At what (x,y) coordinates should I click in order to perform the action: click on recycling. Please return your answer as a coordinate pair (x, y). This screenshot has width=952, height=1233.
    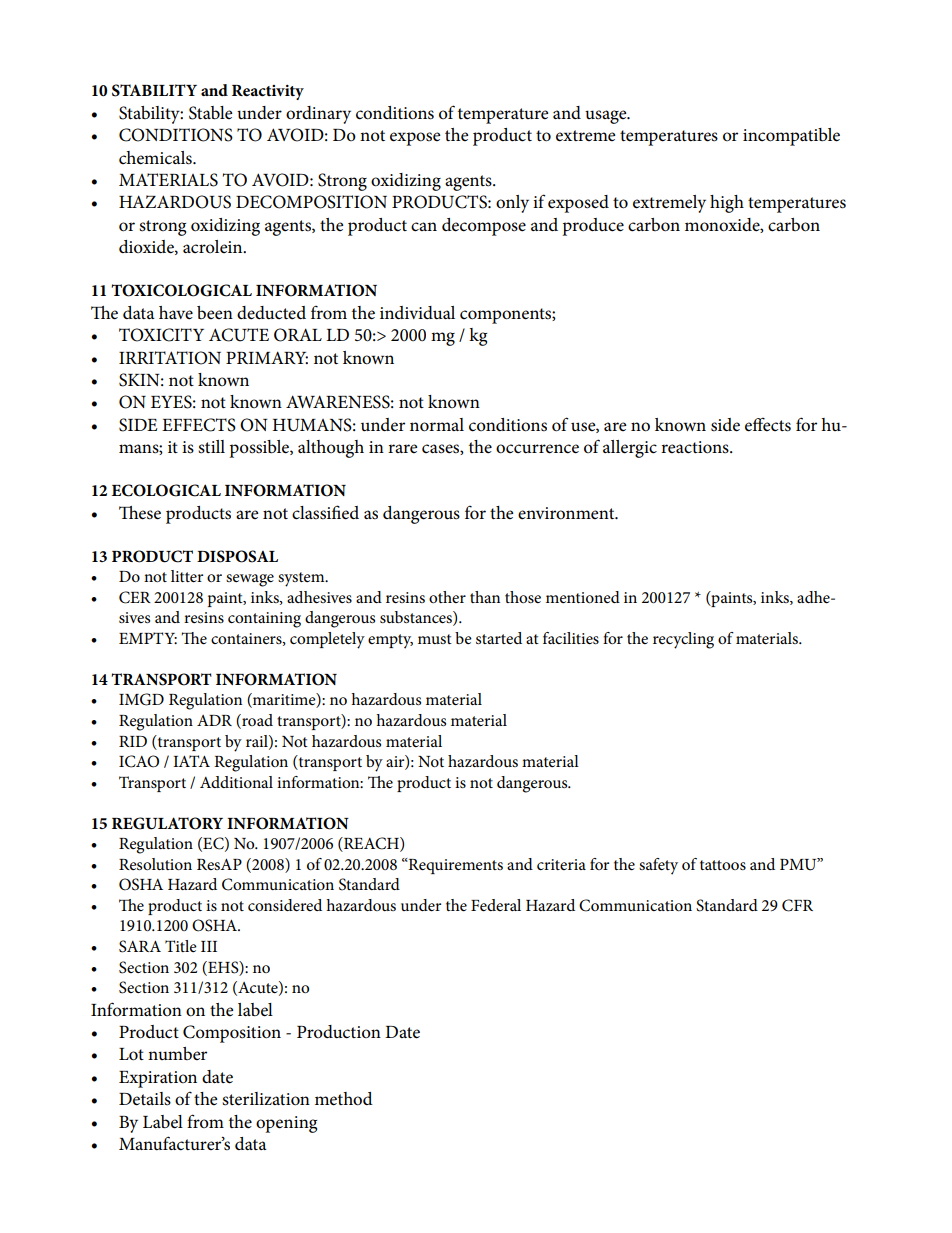
    Looking at the image, I should click on (683, 640).
